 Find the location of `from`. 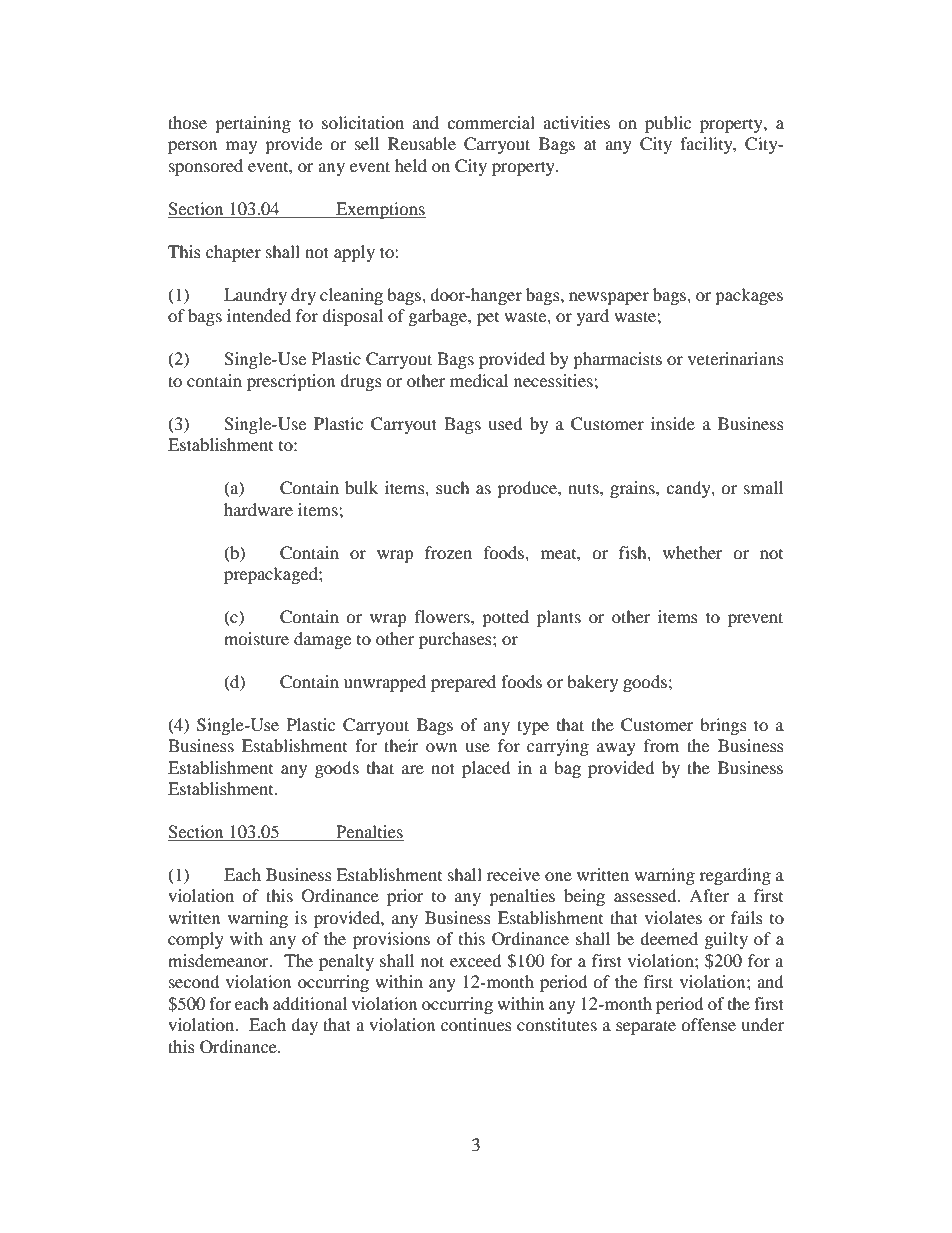

from is located at coordinates (661, 745).
